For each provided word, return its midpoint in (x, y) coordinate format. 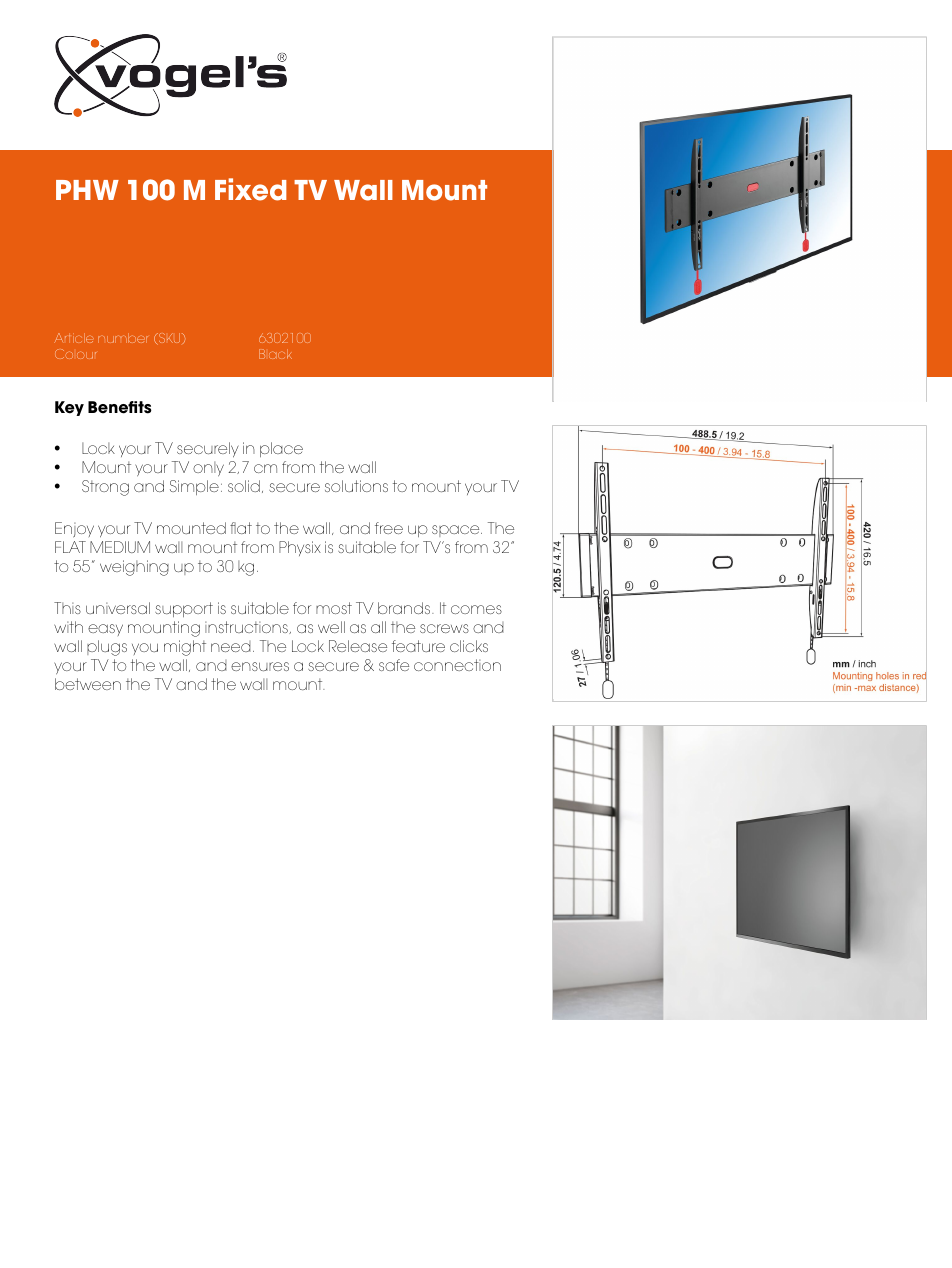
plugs (107, 648)
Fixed (251, 189)
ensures (260, 666)
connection (457, 665)
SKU (170, 339)
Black (275, 354)
